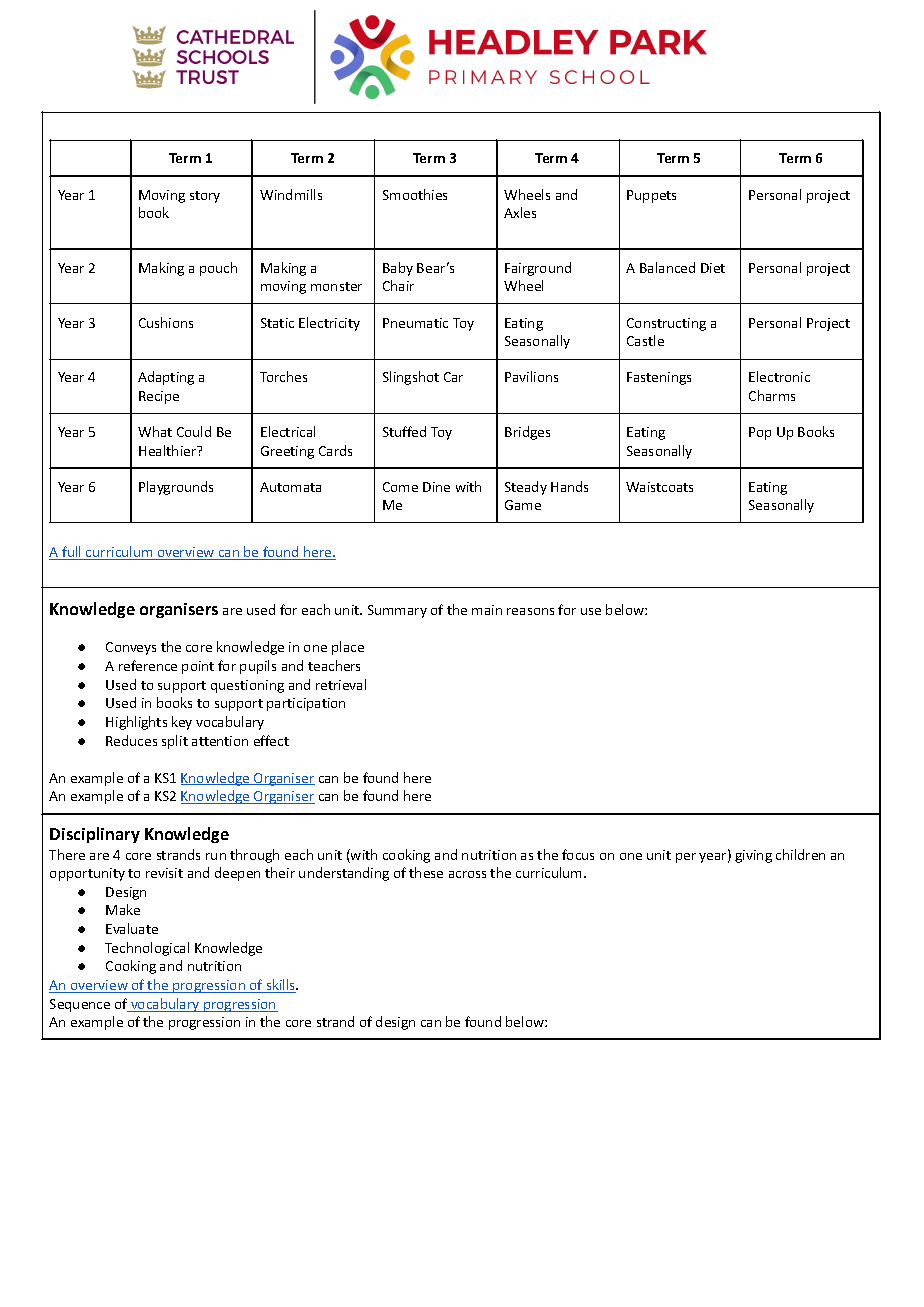  What do you see at coordinates (760, 433) in the page?
I see `Pop` at bounding box center [760, 433].
